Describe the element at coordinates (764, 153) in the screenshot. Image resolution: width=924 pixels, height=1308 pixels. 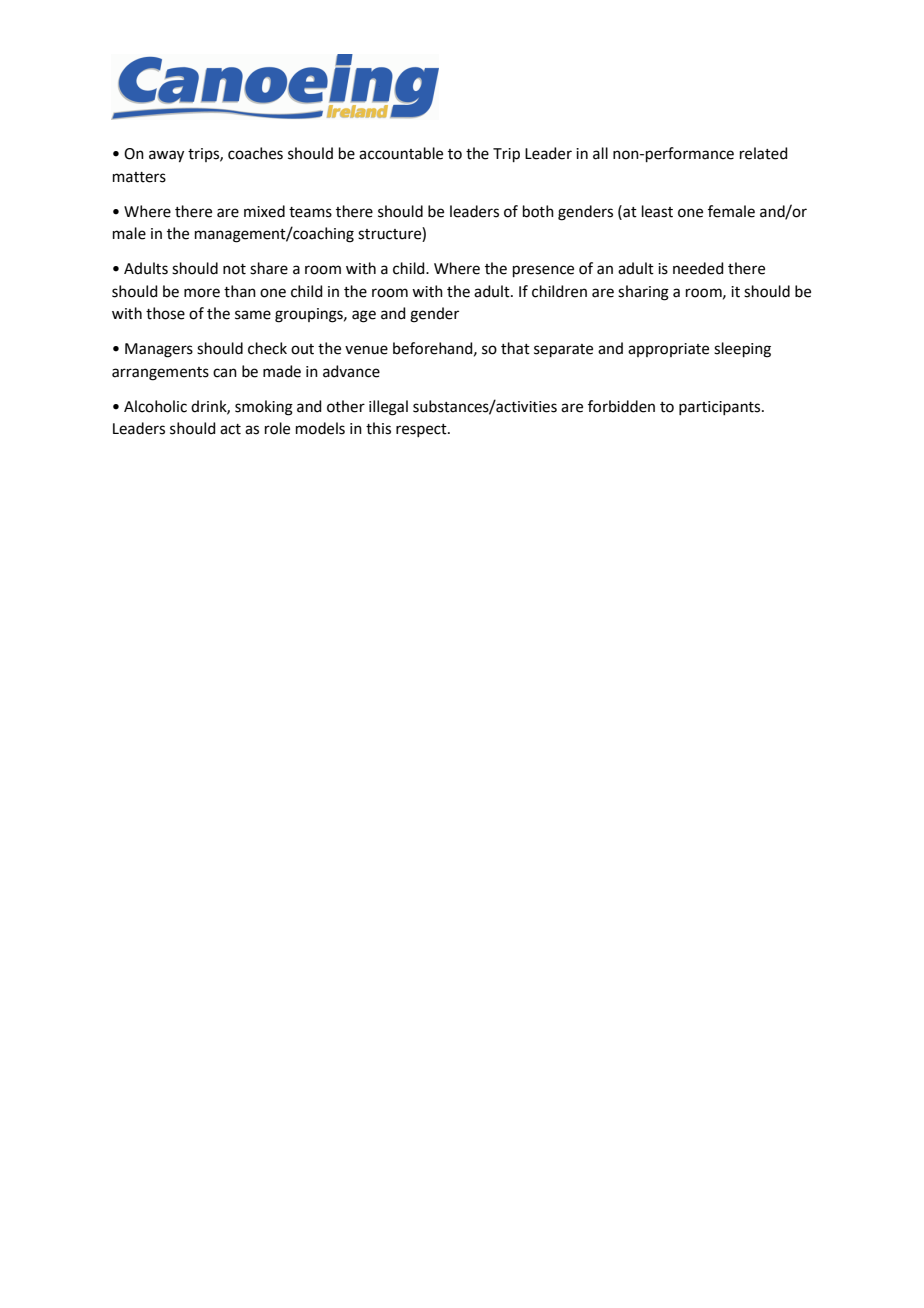
I see `related` at that location.
